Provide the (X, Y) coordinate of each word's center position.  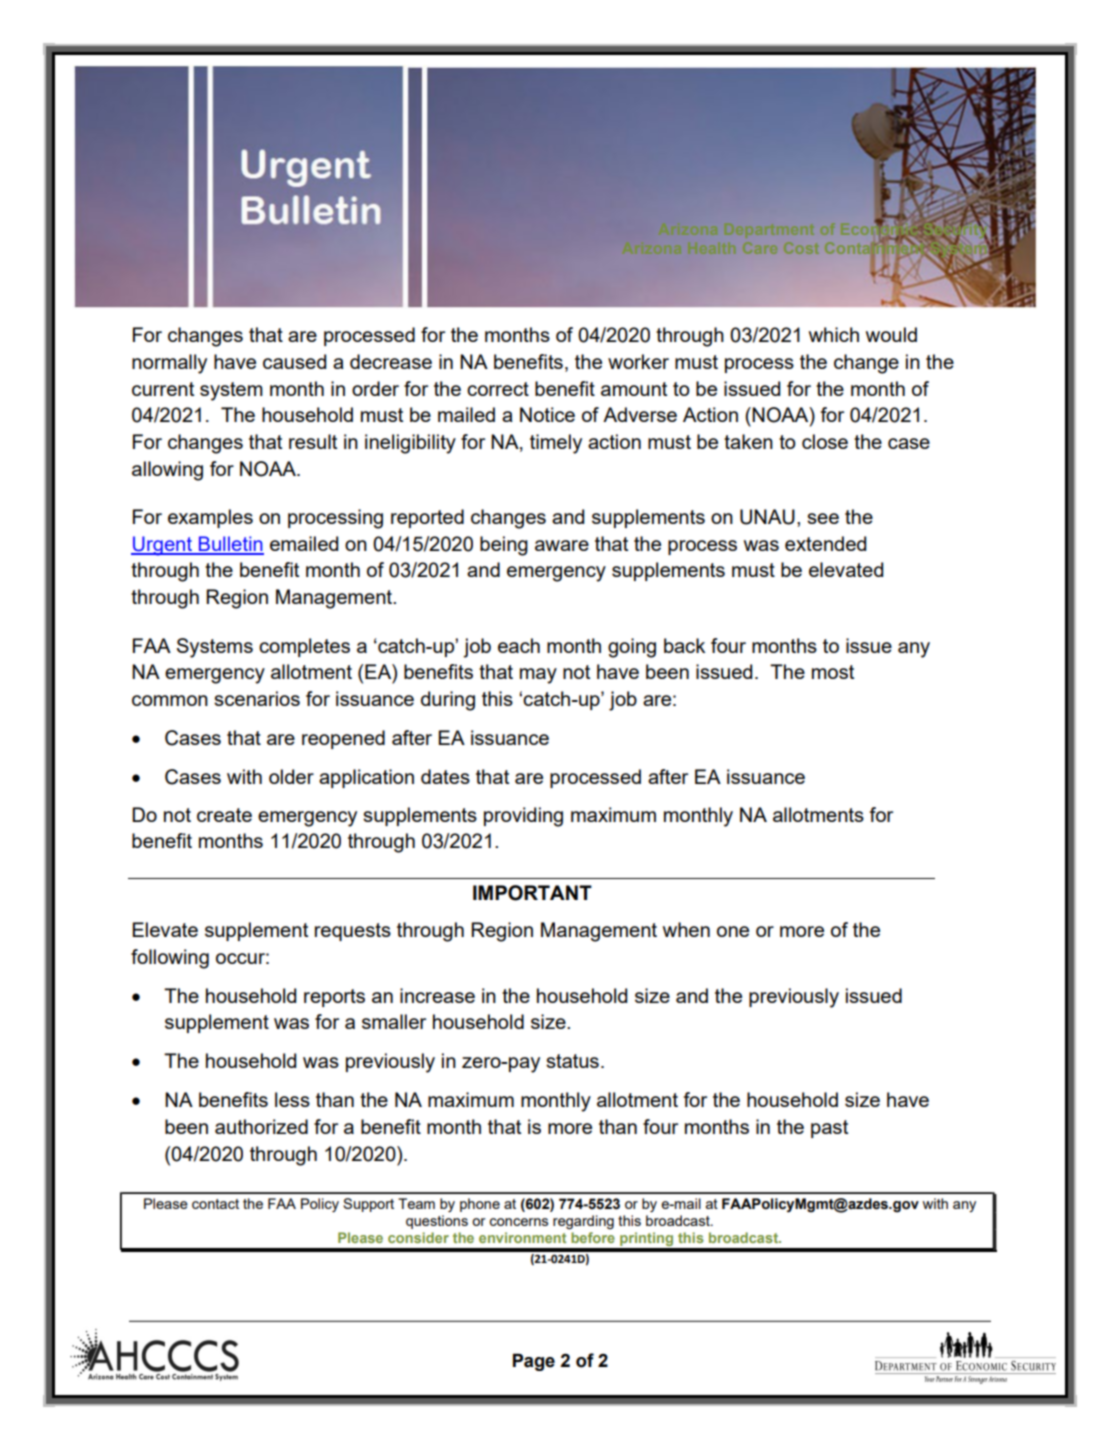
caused (294, 361)
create (224, 815)
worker (638, 361)
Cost (801, 248)
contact (215, 1204)
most (833, 672)
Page (534, 1362)
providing (523, 817)
